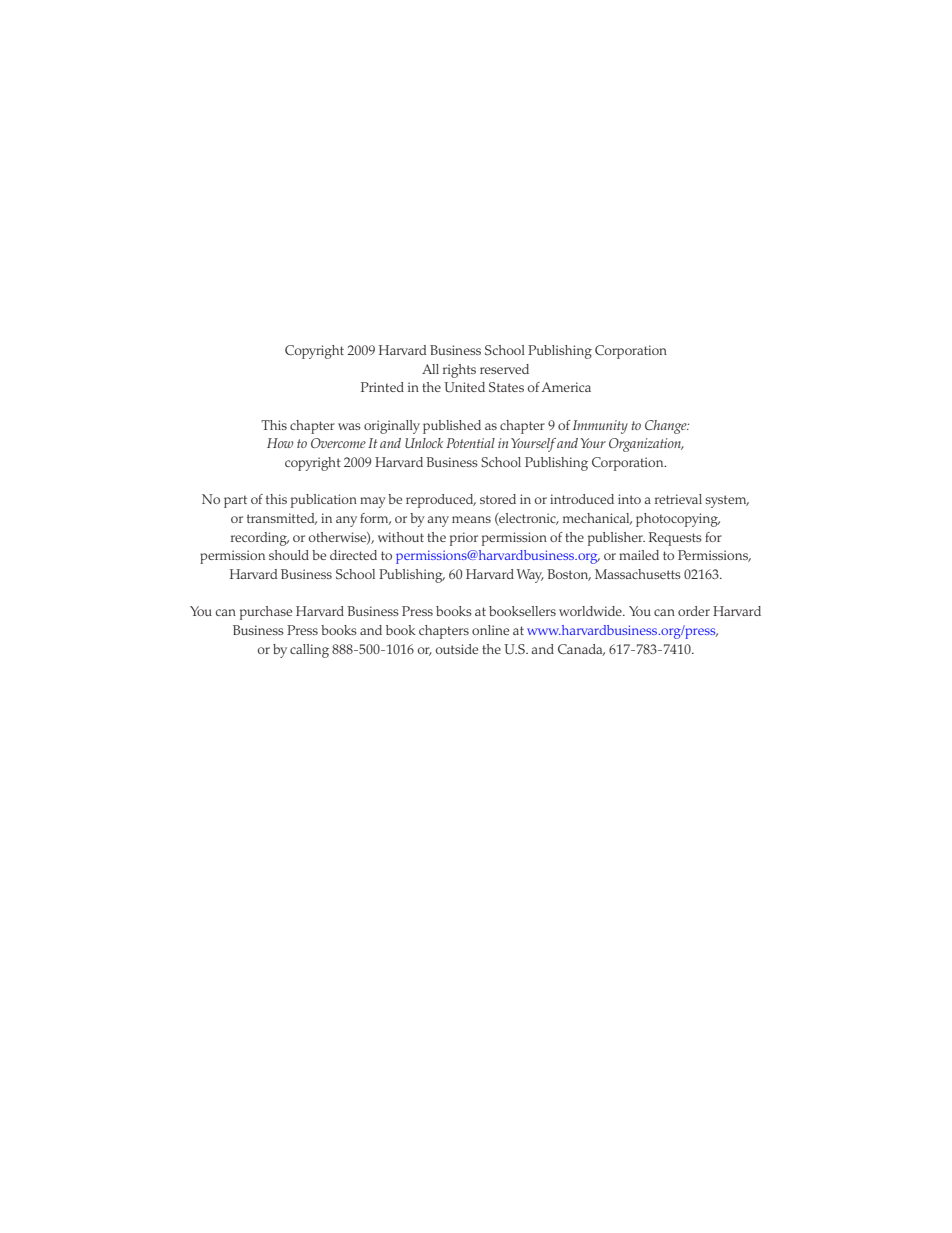  What do you see at coordinates (280, 443) in the image?
I see `How` at bounding box center [280, 443].
